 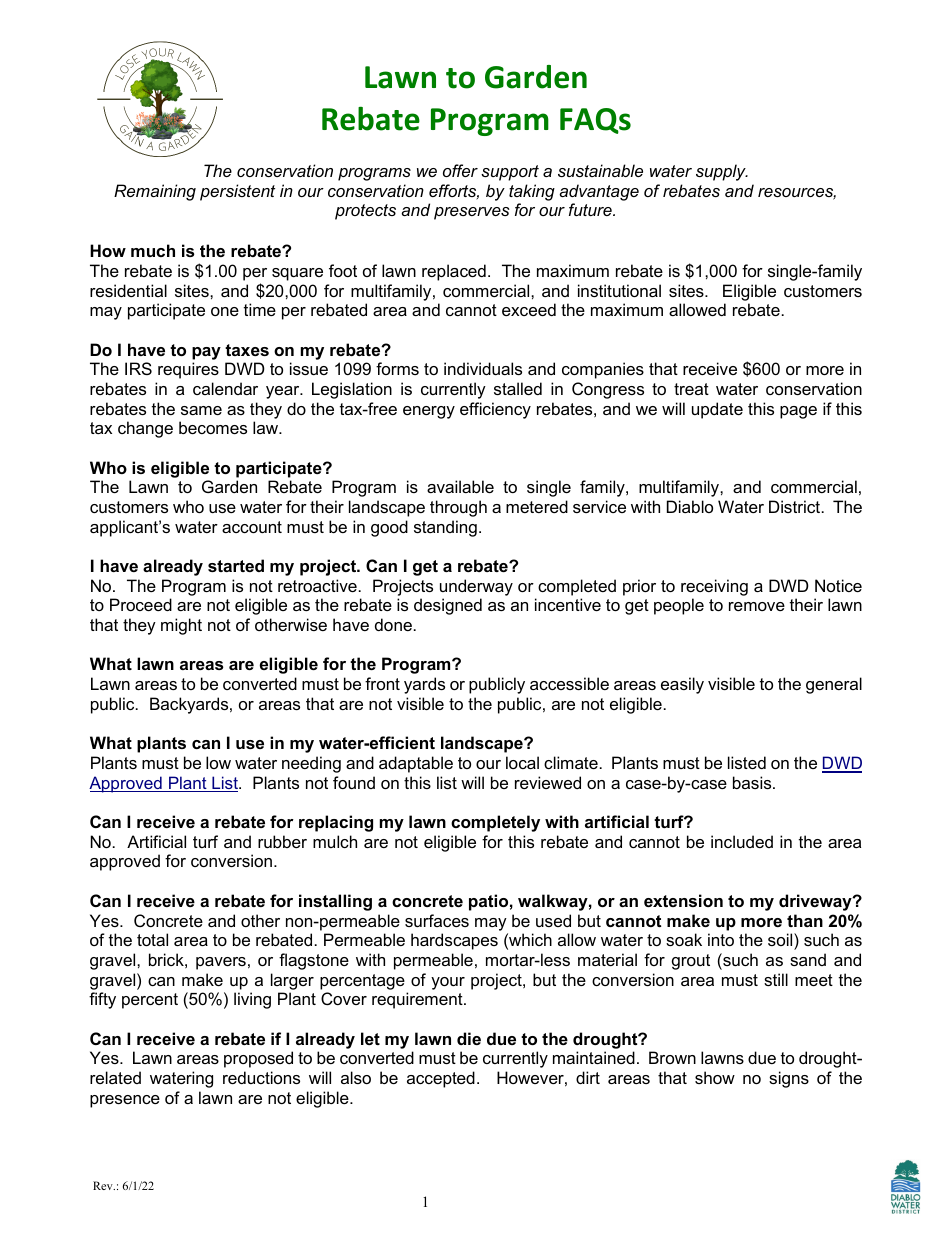 I want to click on than, so click(x=805, y=920).
